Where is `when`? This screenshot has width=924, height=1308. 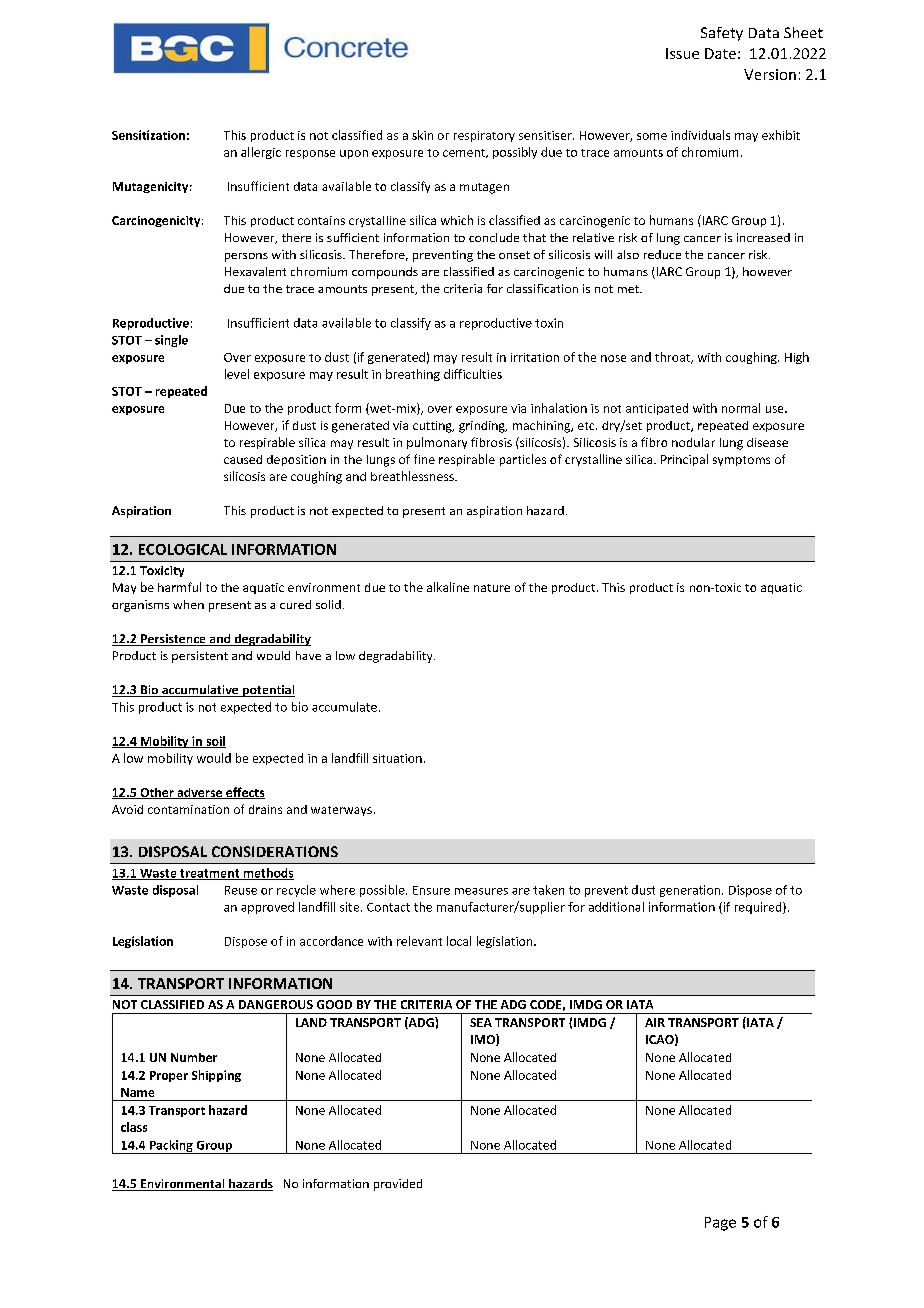 when is located at coordinates (188, 604).
